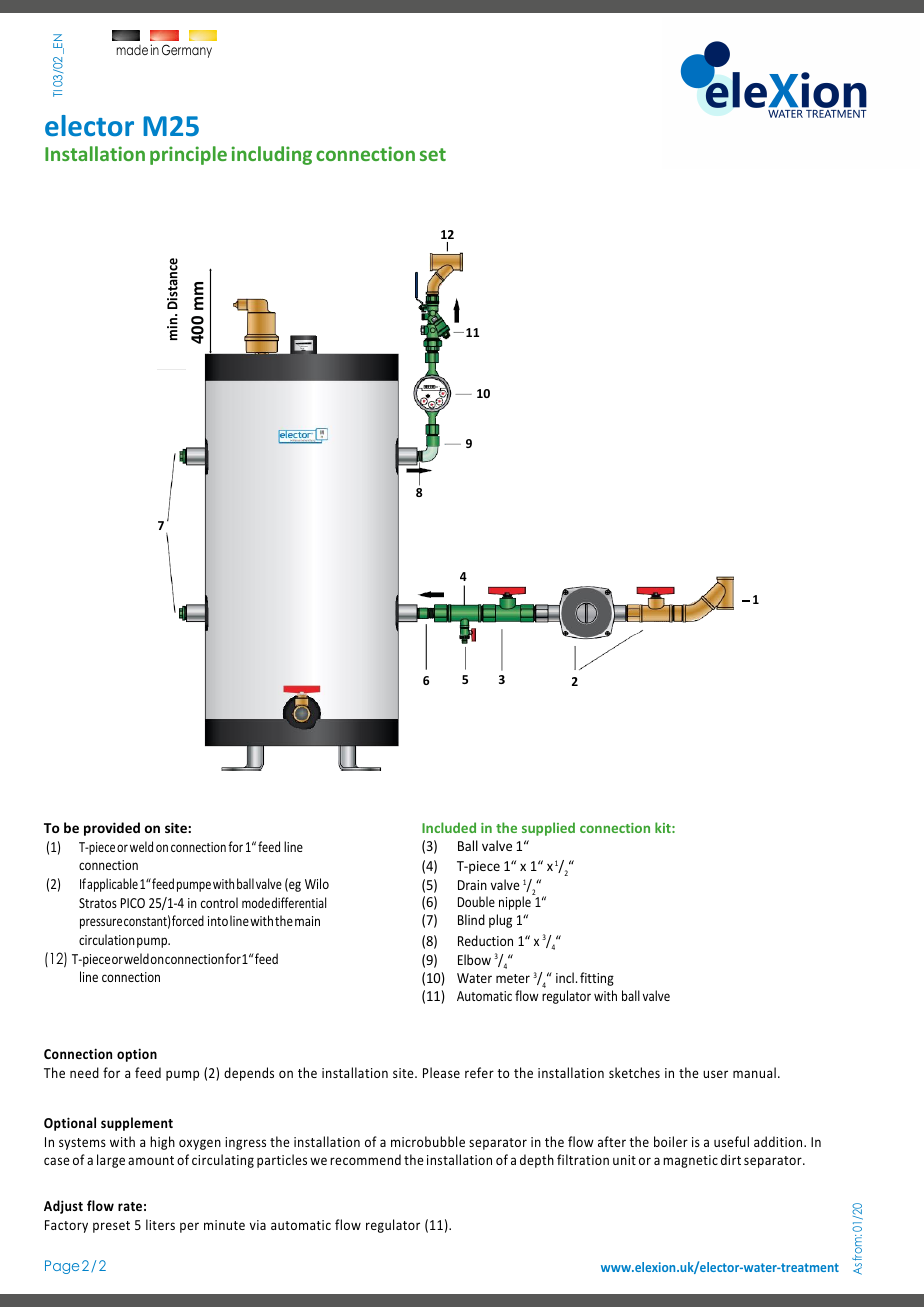  Describe the element at coordinates (597, 979) in the page. I see `fitting` at that location.
